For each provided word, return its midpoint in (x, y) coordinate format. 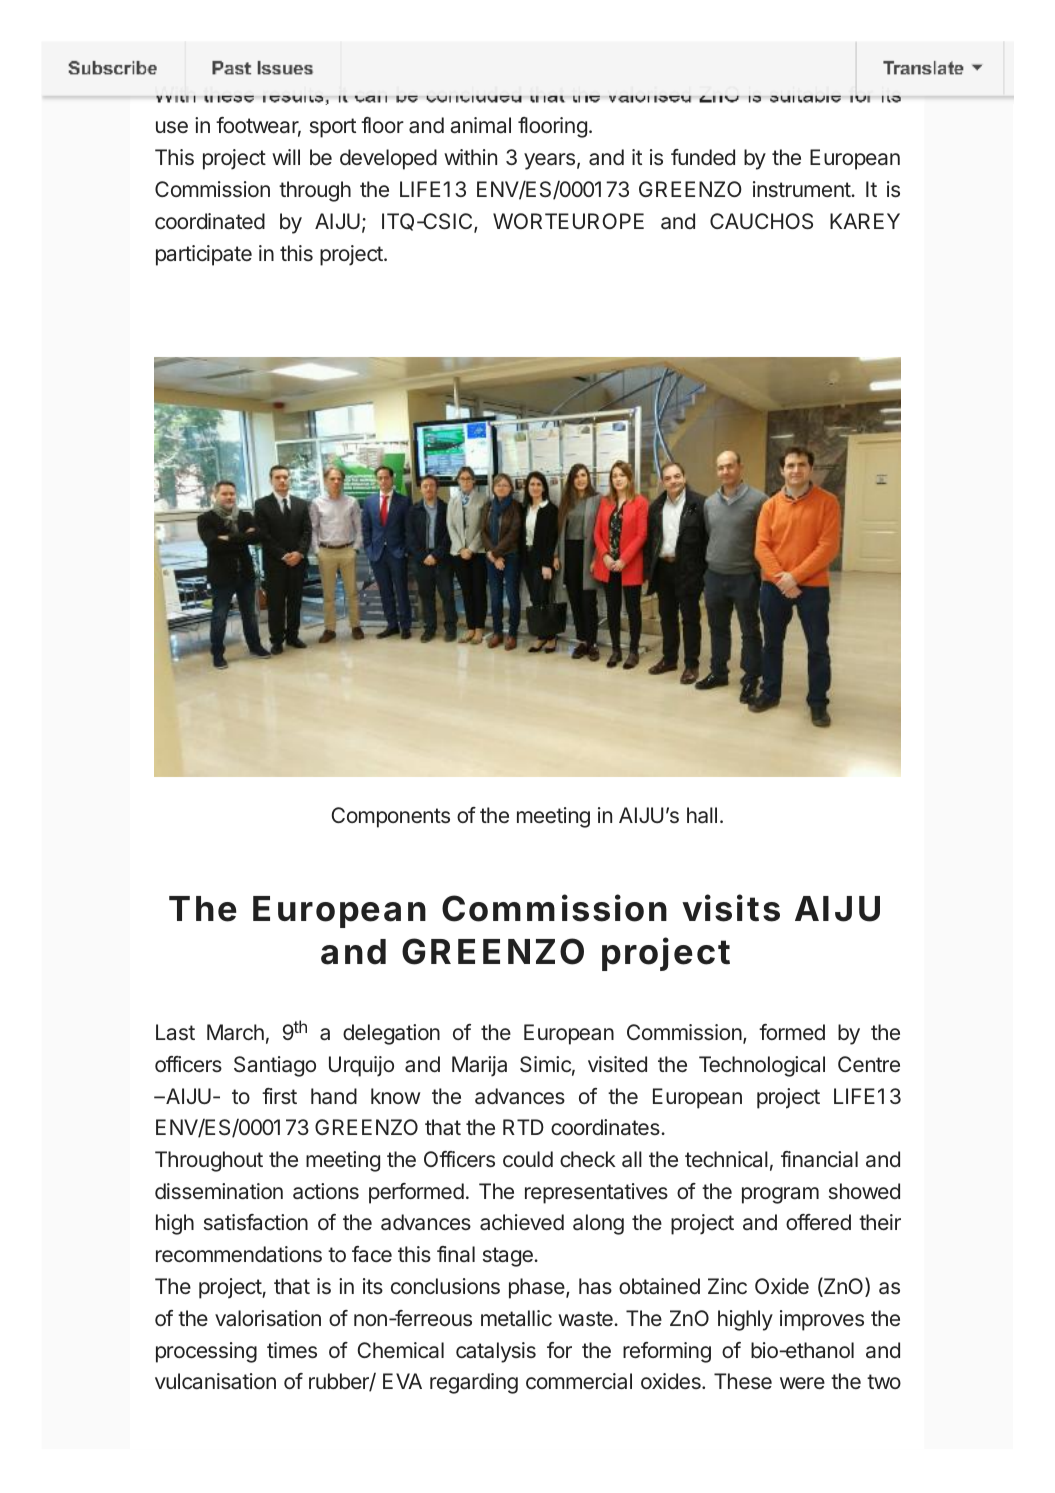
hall (702, 815)
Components (391, 817)
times (292, 1350)
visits (731, 908)
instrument (802, 189)
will (286, 157)
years (549, 161)
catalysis (496, 1352)
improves (822, 1320)
